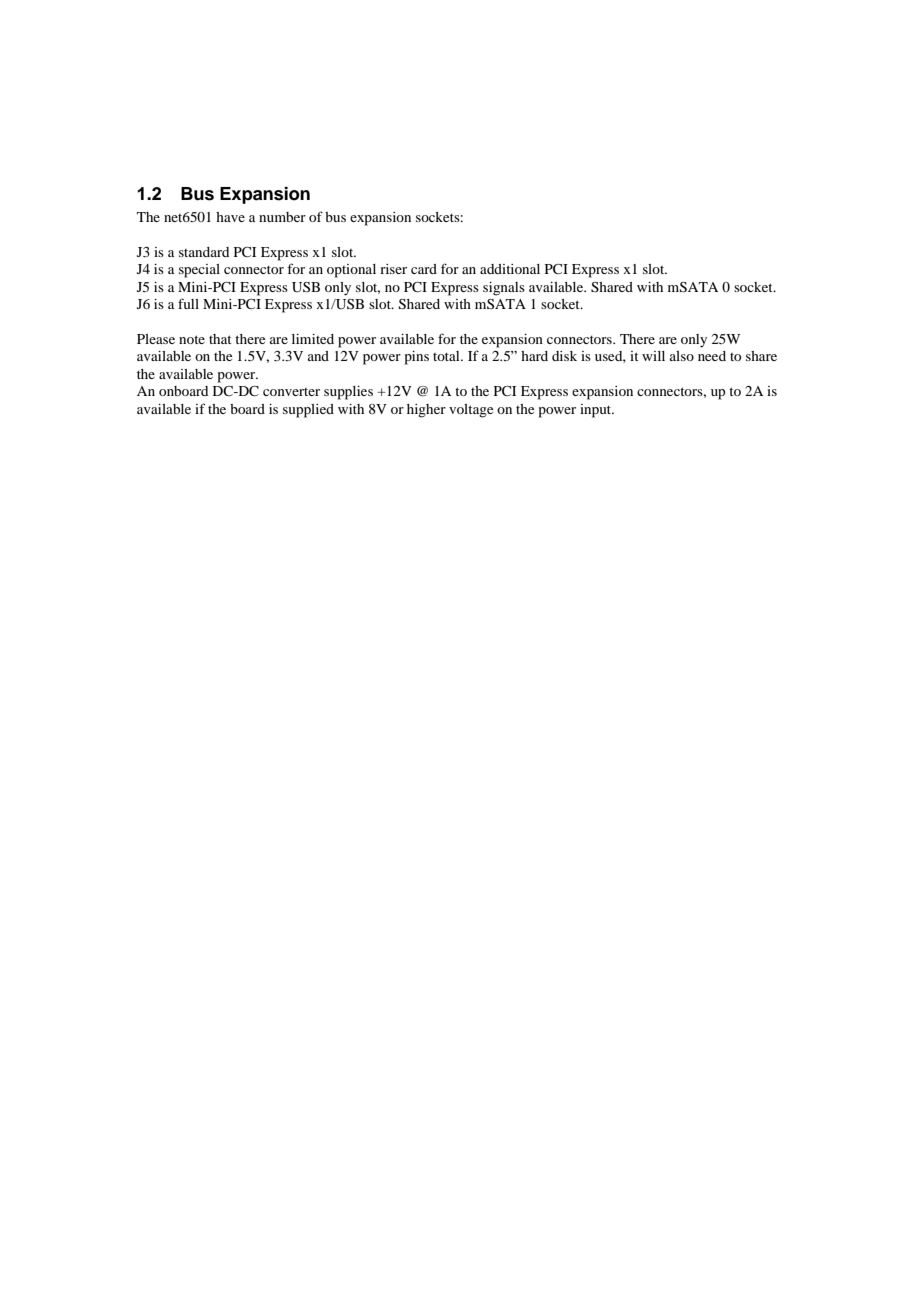 The image size is (924, 1308). Describe the element at coordinates (220, 339) in the screenshot. I see `that` at that location.
